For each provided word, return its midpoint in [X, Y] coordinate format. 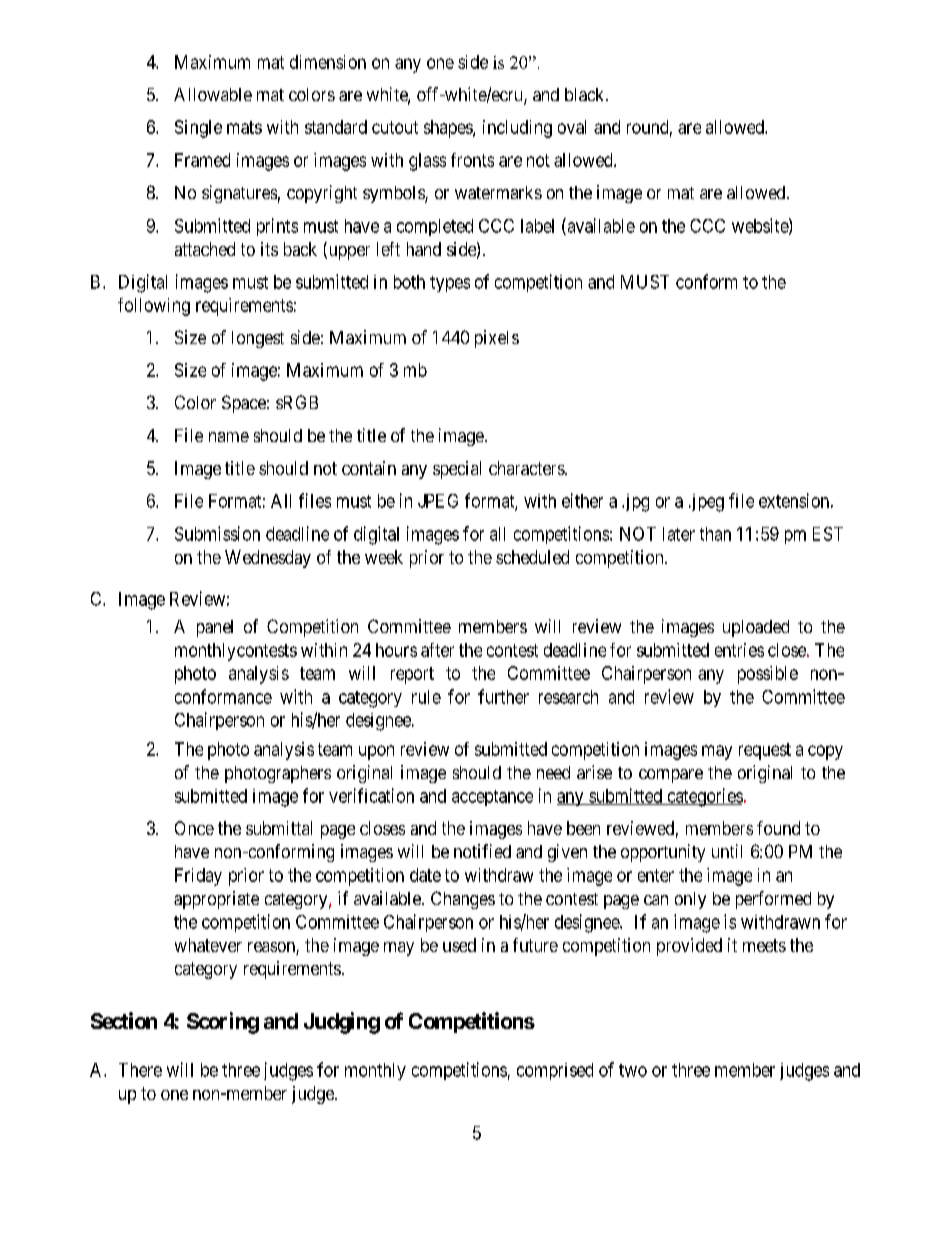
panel [215, 628]
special [457, 470]
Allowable [213, 94]
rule [426, 697]
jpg [635, 503]
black [586, 94]
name [229, 437]
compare [671, 776]
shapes [449, 129]
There [140, 1070]
